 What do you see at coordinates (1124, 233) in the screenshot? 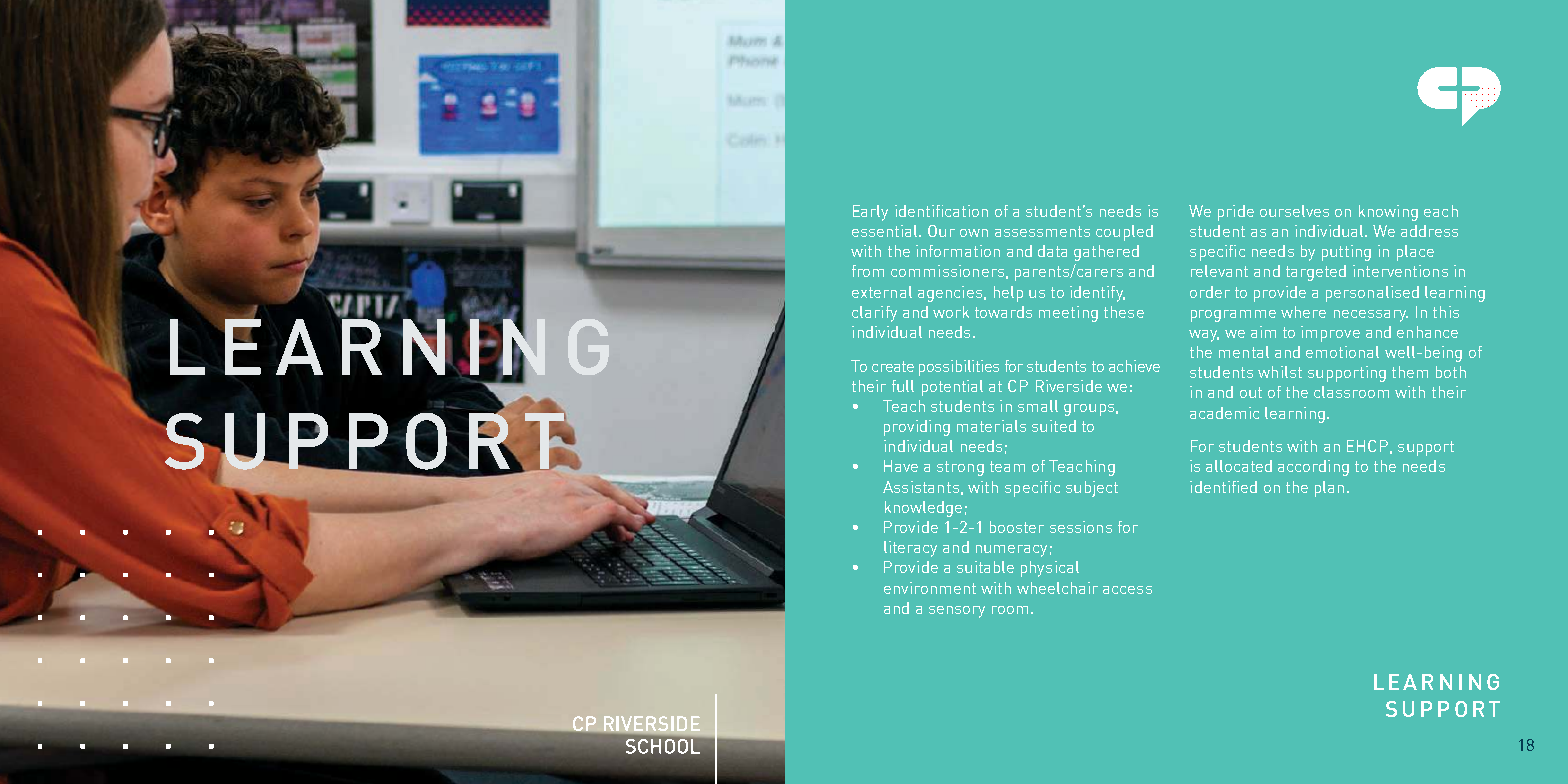
I see `coupled` at bounding box center [1124, 233].
